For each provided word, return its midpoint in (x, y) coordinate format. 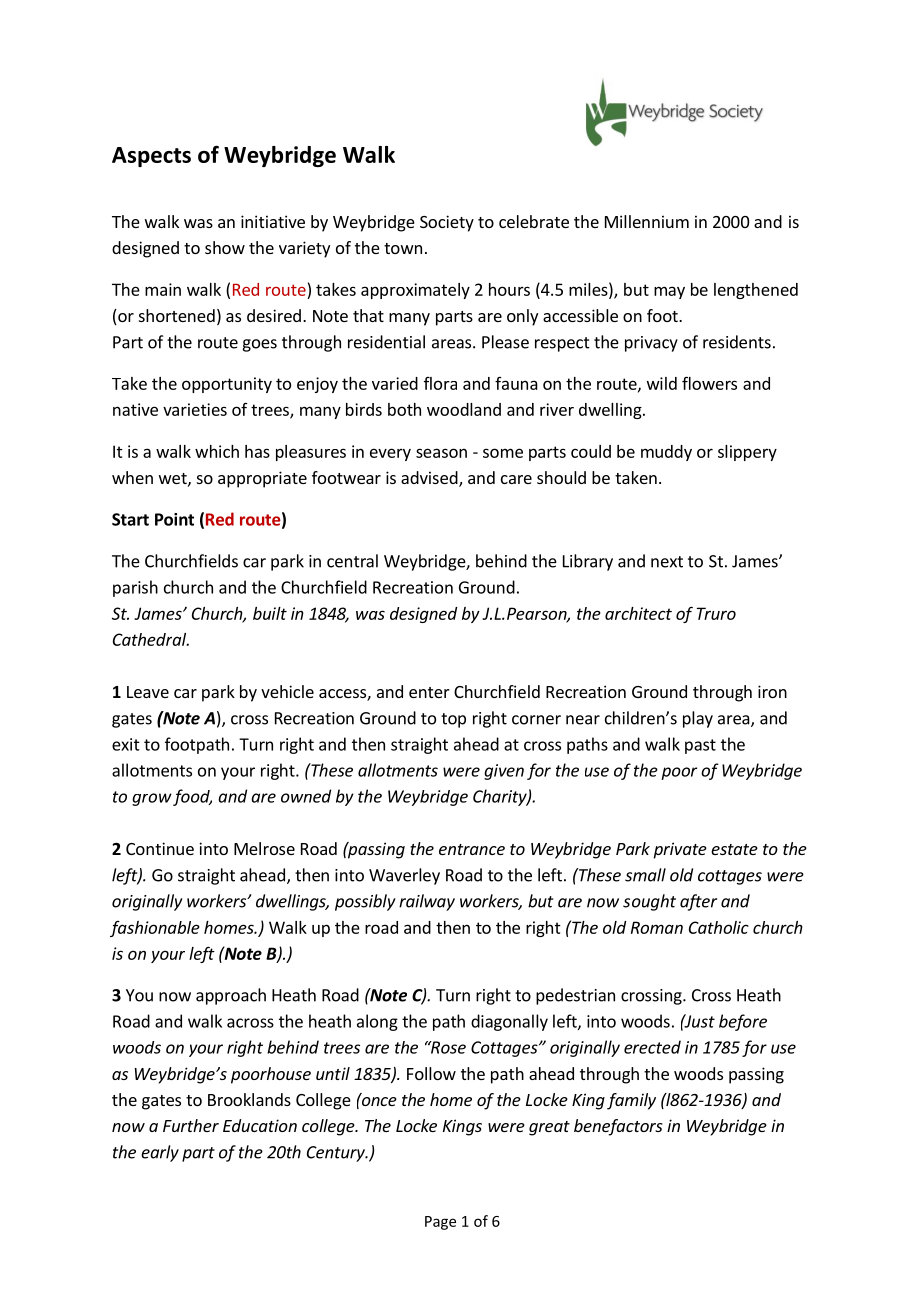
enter (429, 692)
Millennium (647, 221)
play (698, 719)
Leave (148, 692)
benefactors (618, 1127)
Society (447, 223)
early (160, 1153)
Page (440, 1223)
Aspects (151, 157)
